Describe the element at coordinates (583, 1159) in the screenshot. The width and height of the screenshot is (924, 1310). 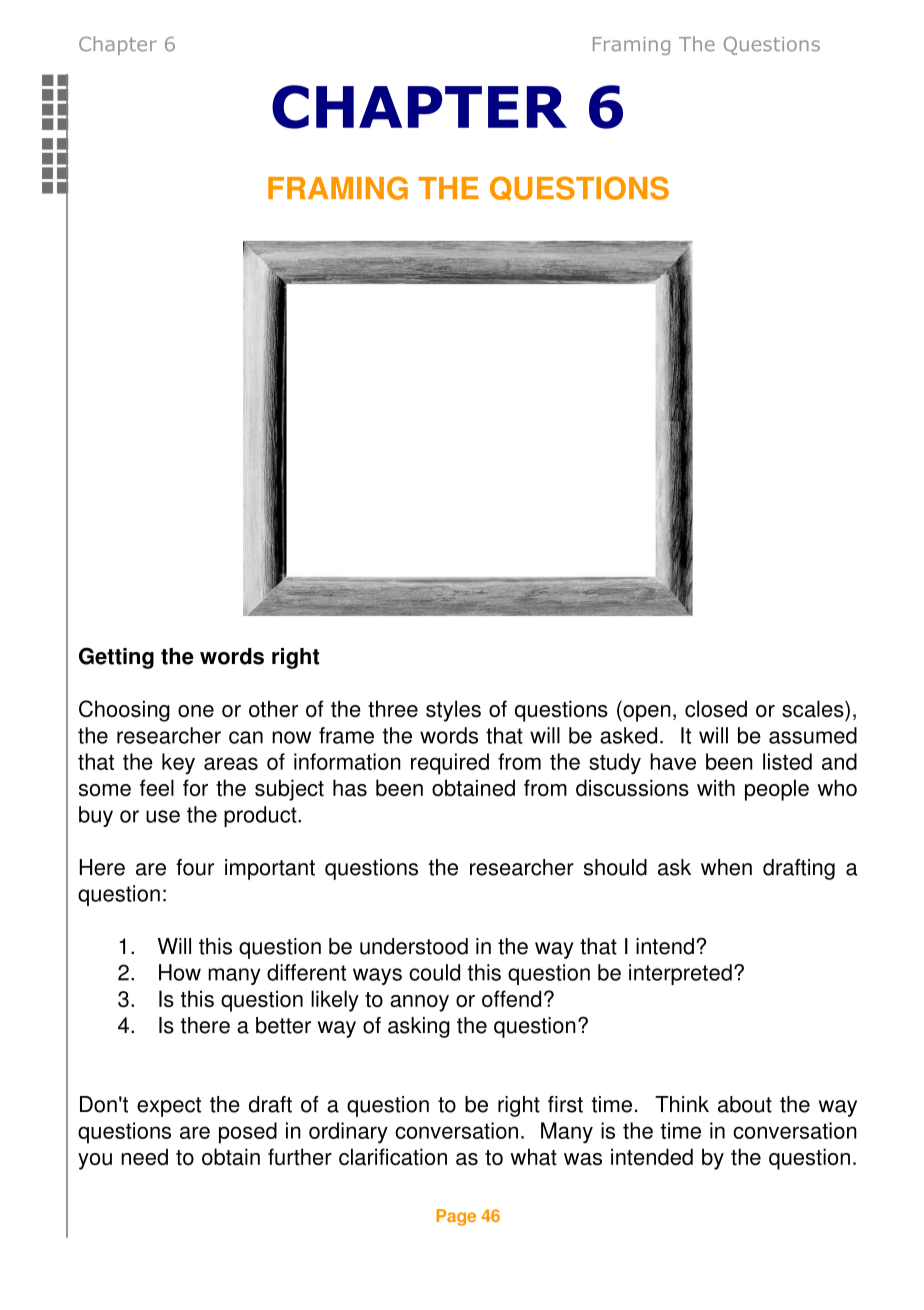
I see `was` at that location.
